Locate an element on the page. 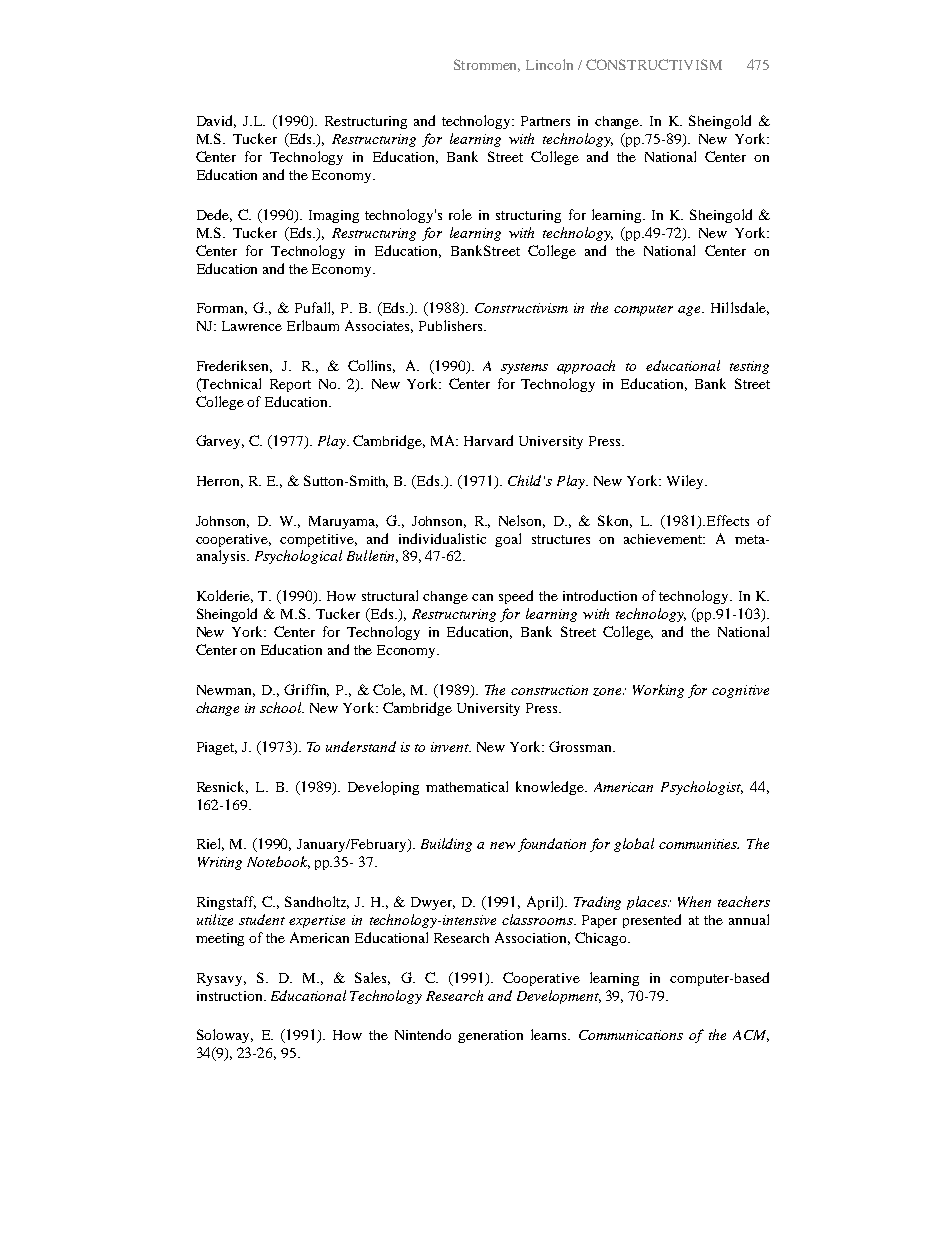 The width and height of the page is (952, 1233). testing is located at coordinates (749, 367).
